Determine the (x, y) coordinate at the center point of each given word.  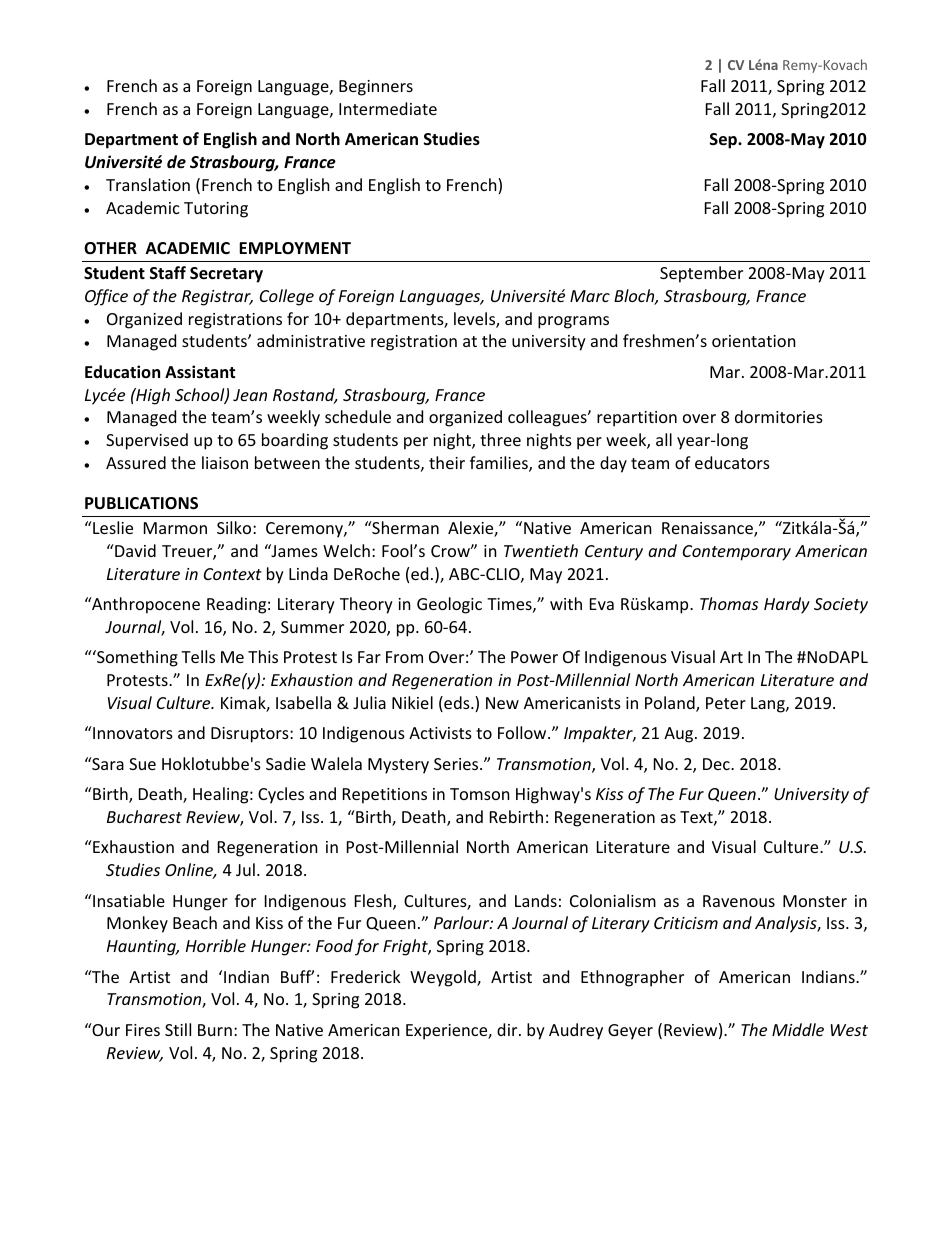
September (701, 274)
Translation (148, 184)
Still (178, 1029)
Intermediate (388, 108)
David (134, 550)
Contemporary (737, 553)
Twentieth (541, 550)
